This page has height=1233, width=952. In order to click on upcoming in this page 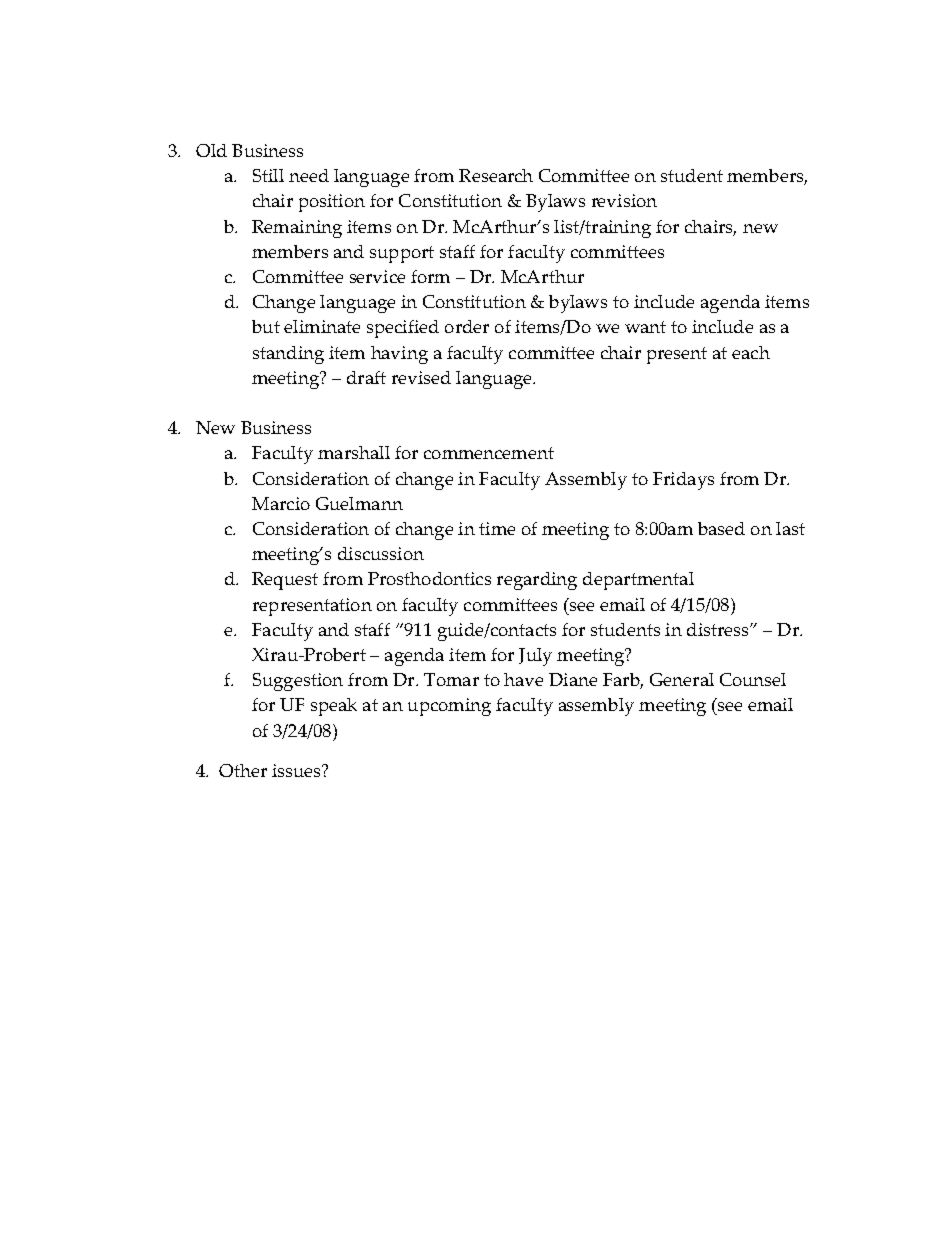, I will do `click(449, 707)`.
